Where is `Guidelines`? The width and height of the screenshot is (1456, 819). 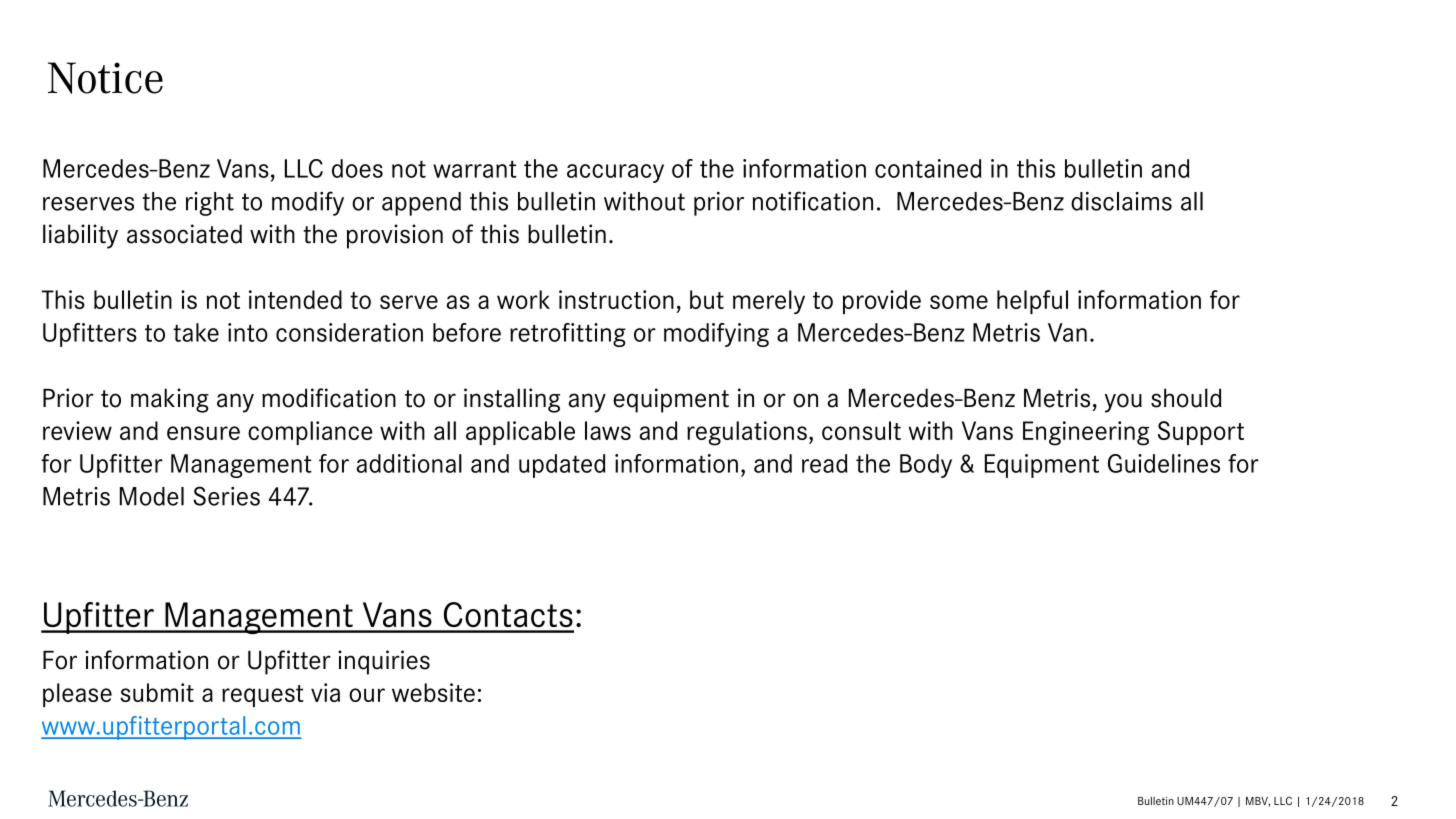
Guidelines is located at coordinates (1164, 463).
